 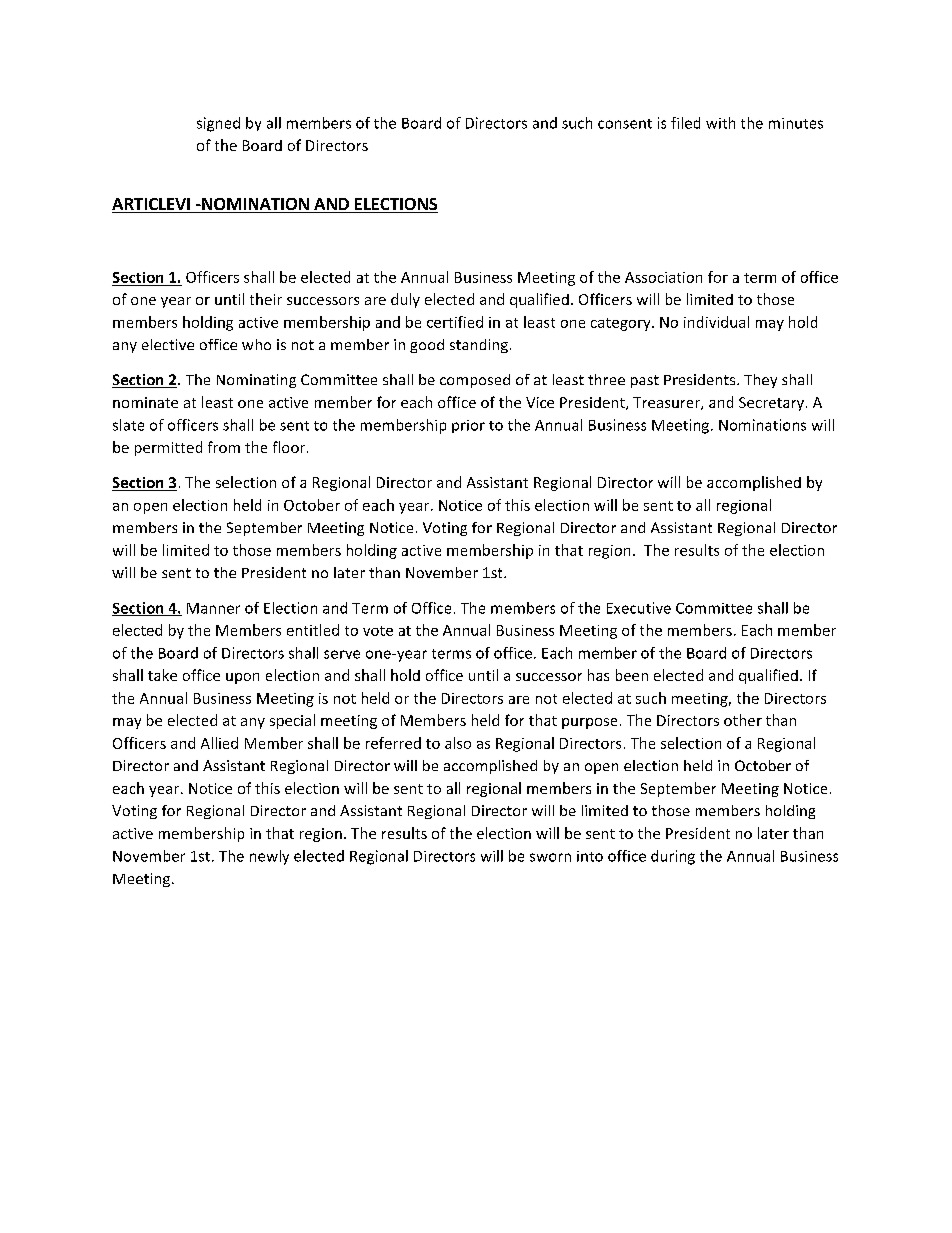 What do you see at coordinates (720, 123) in the screenshot?
I see `with` at bounding box center [720, 123].
